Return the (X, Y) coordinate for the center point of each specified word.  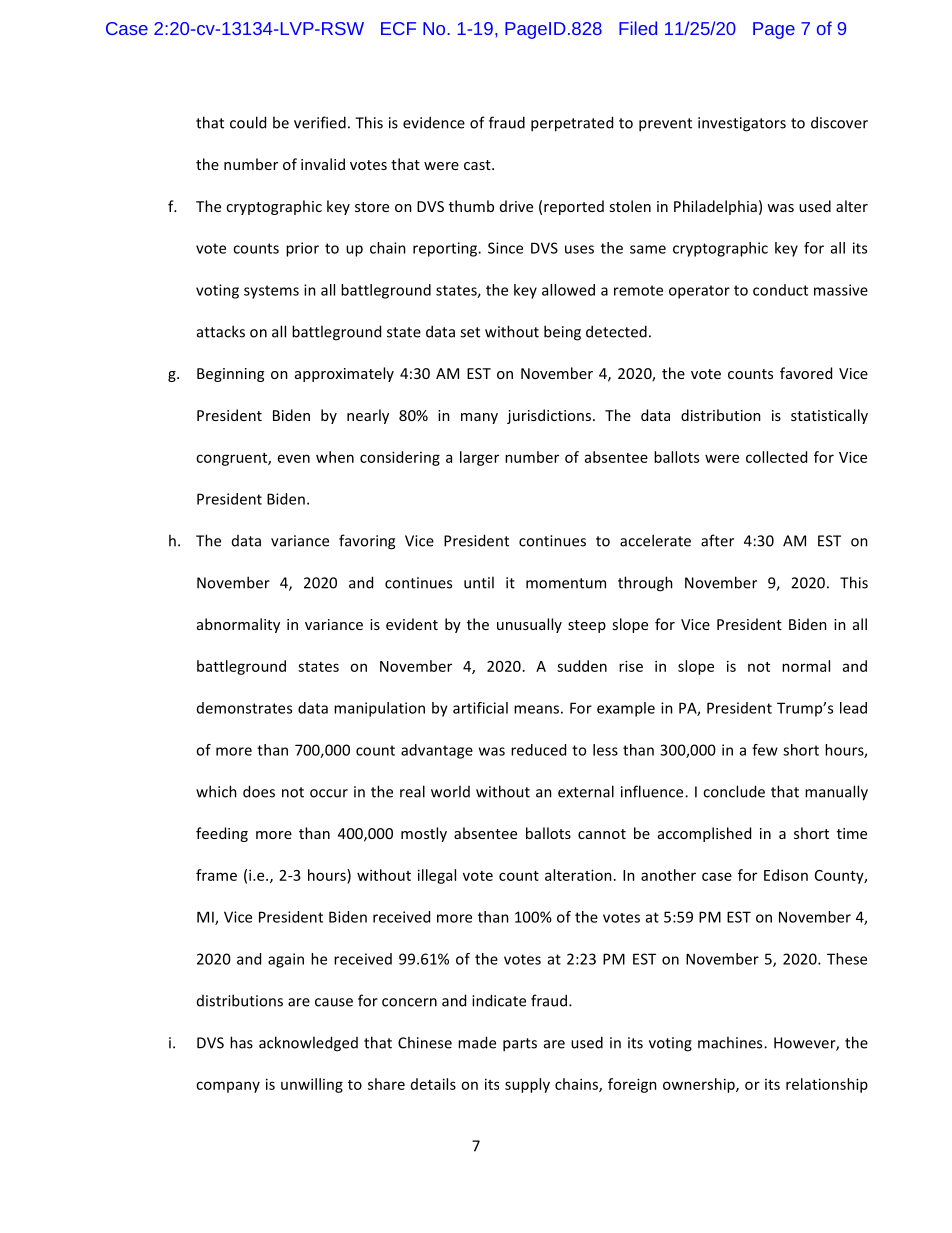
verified (320, 122)
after (717, 540)
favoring (367, 542)
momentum (566, 583)
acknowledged (308, 1044)
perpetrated (572, 124)
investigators (742, 124)
